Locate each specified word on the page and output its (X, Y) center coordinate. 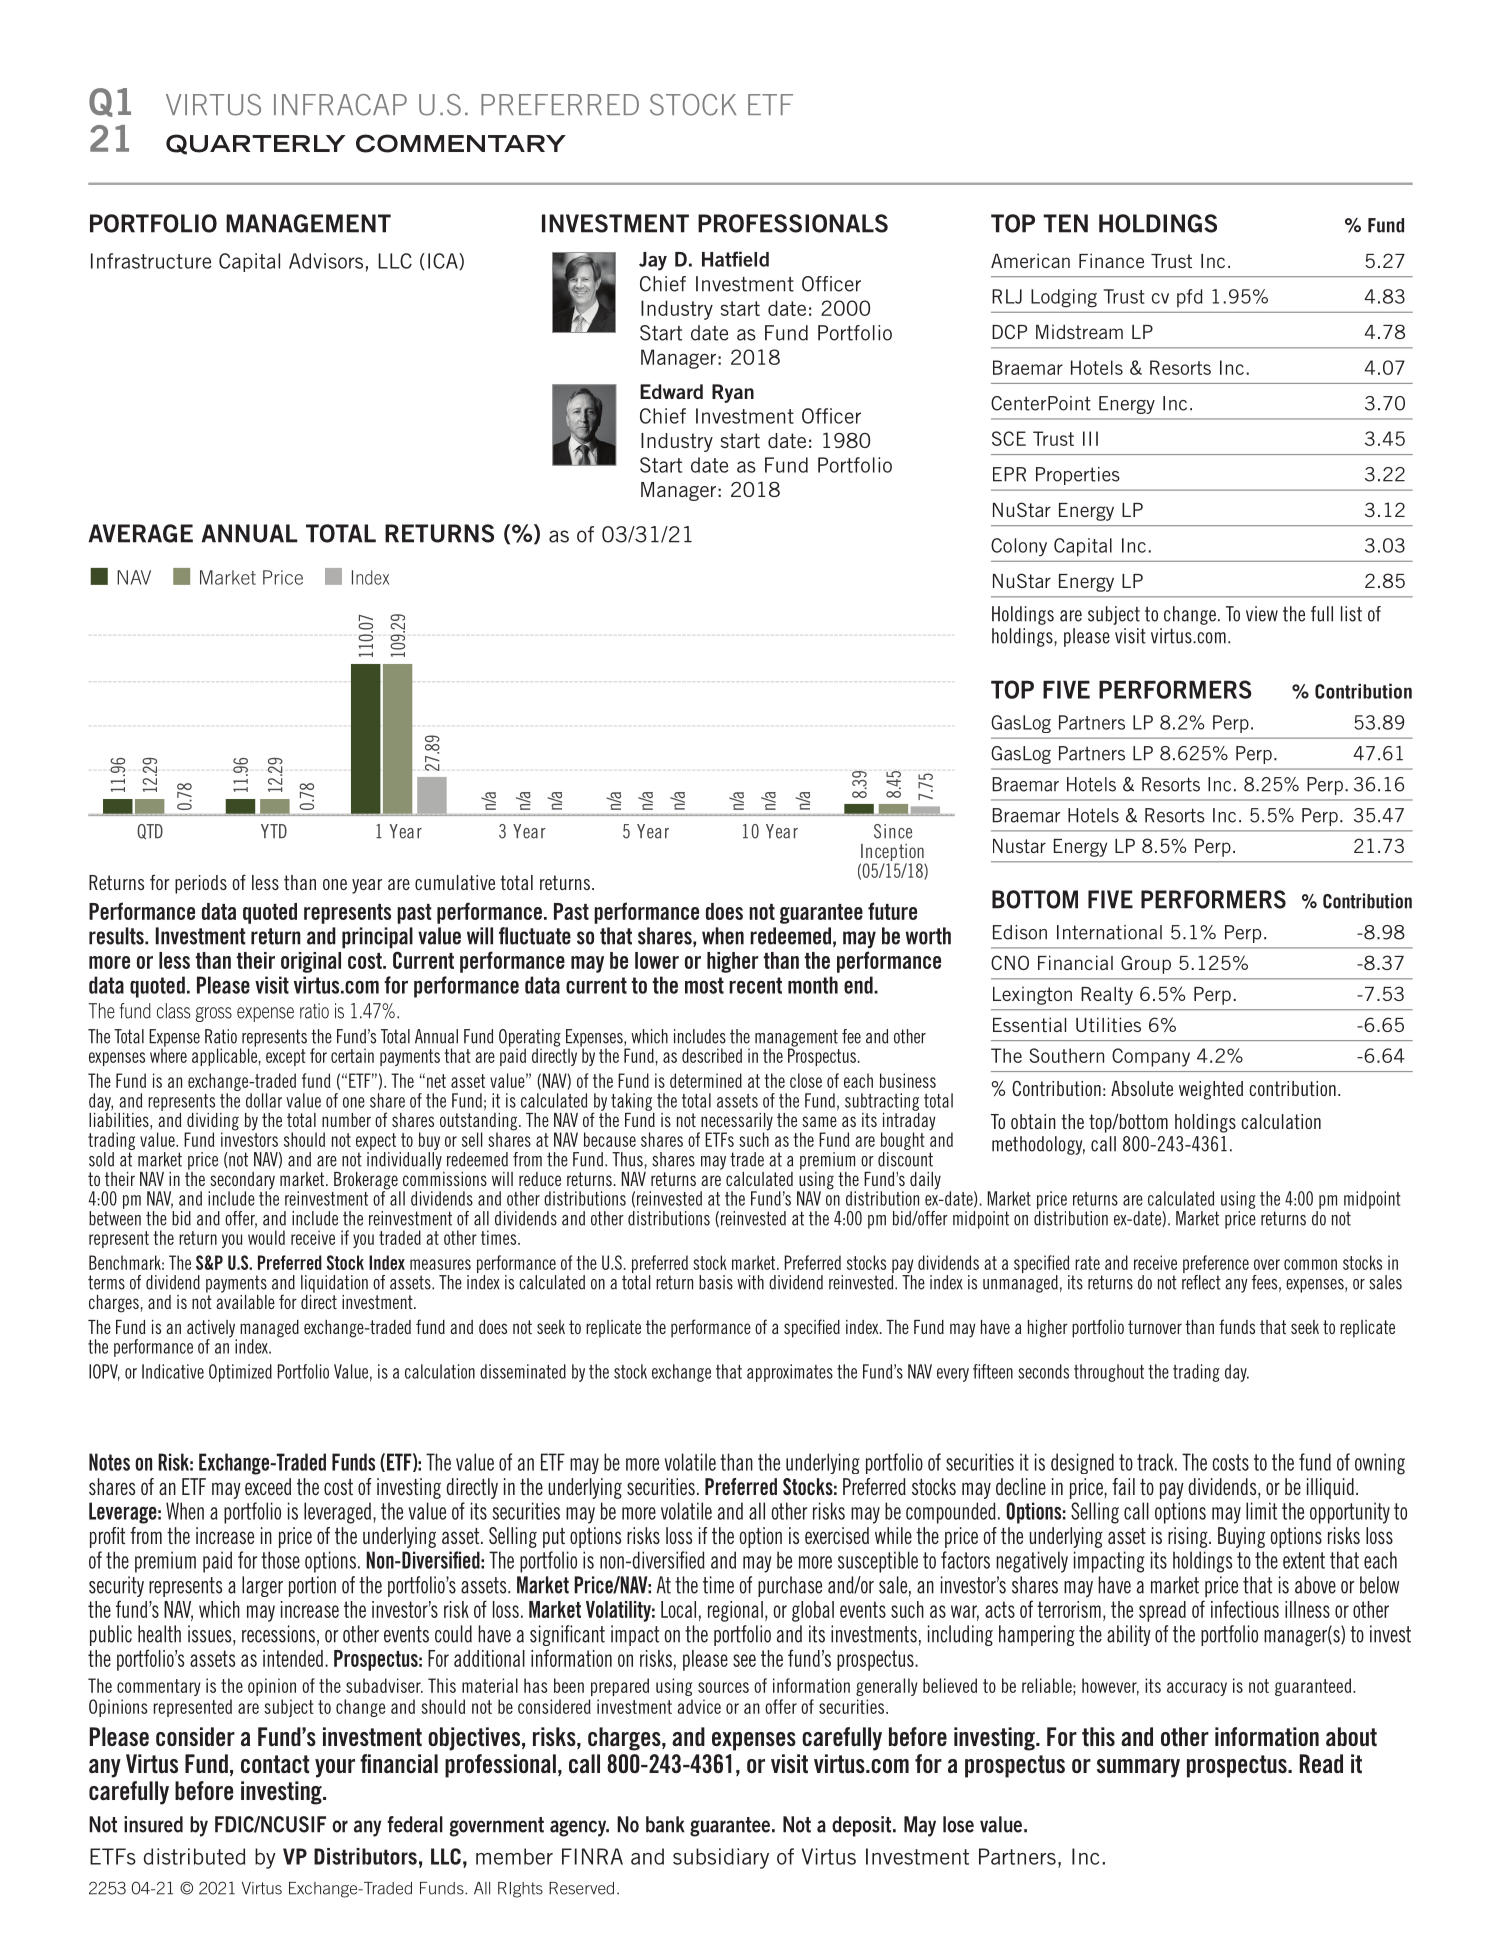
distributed (194, 1856)
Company (1151, 1057)
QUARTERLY (255, 144)
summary (1138, 1768)
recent (755, 985)
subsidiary (721, 1858)
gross (214, 1014)
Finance (1111, 260)
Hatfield (735, 259)
